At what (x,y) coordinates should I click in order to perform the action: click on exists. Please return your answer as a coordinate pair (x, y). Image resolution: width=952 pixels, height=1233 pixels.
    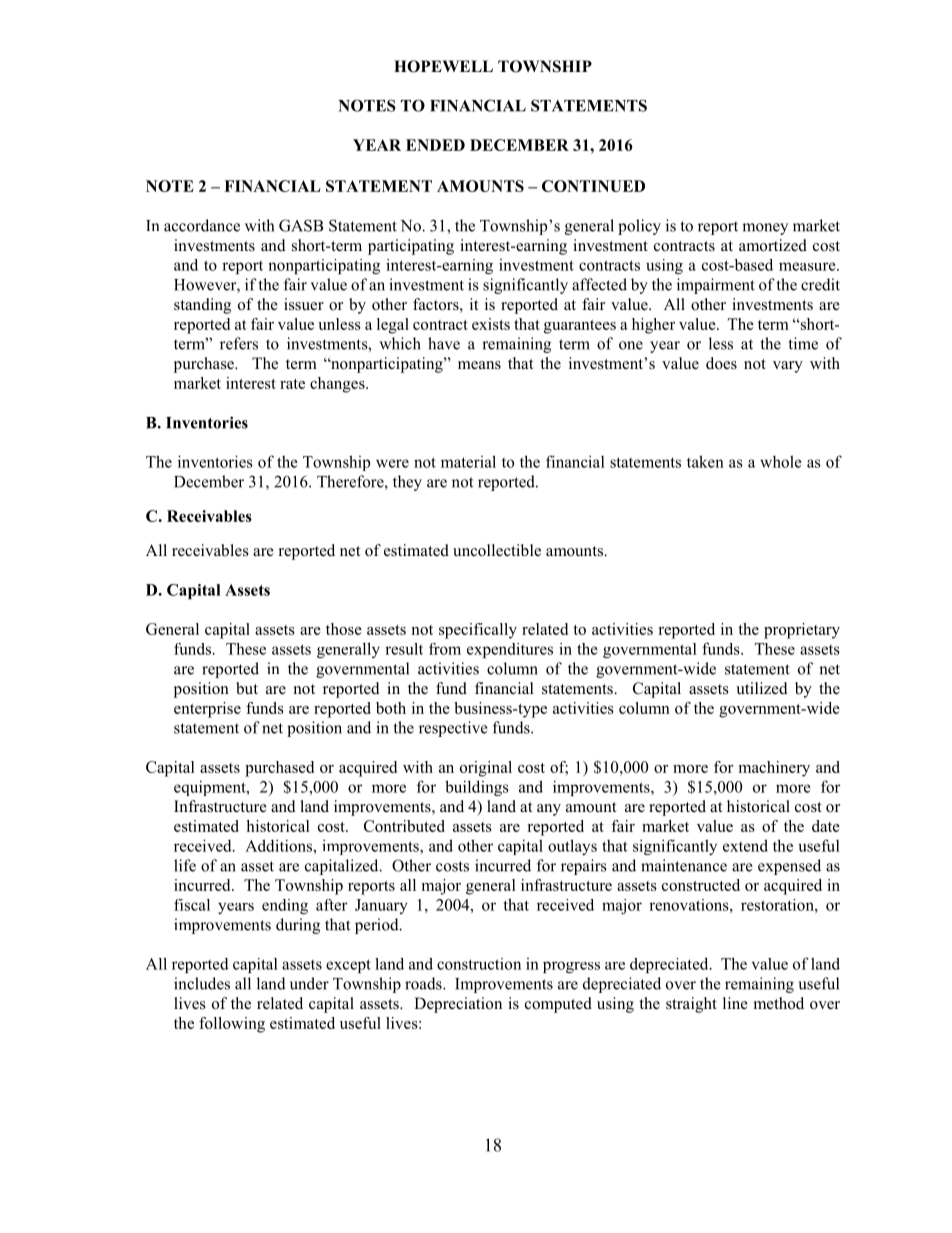
    Looking at the image, I should click on (491, 324).
